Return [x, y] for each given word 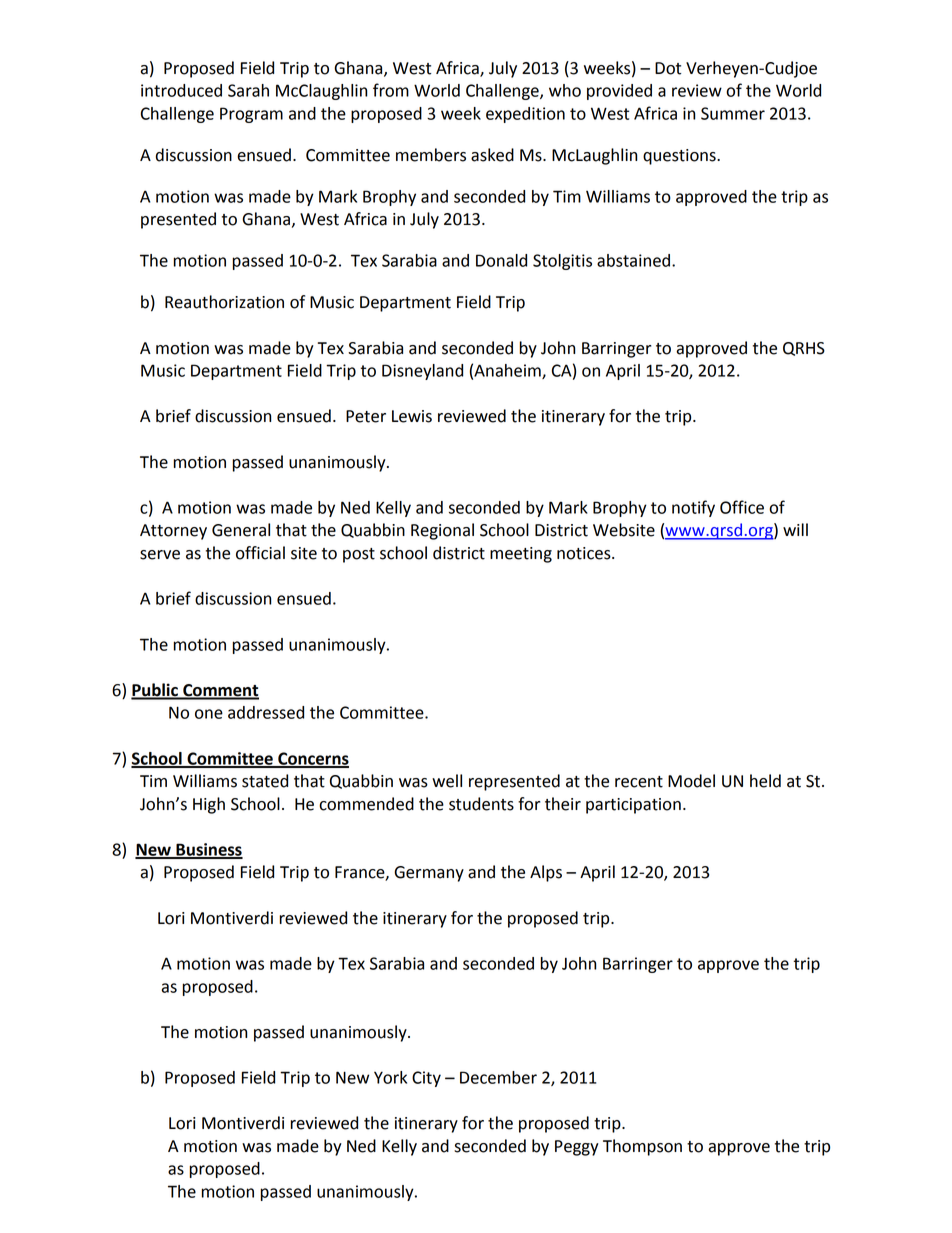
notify [693, 508]
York [390, 1077]
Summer [733, 113]
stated [265, 781]
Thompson [642, 1147]
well [447, 781]
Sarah [248, 90]
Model [691, 781]
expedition [525, 115]
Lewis [412, 416]
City [426, 1079]
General [241, 530]
